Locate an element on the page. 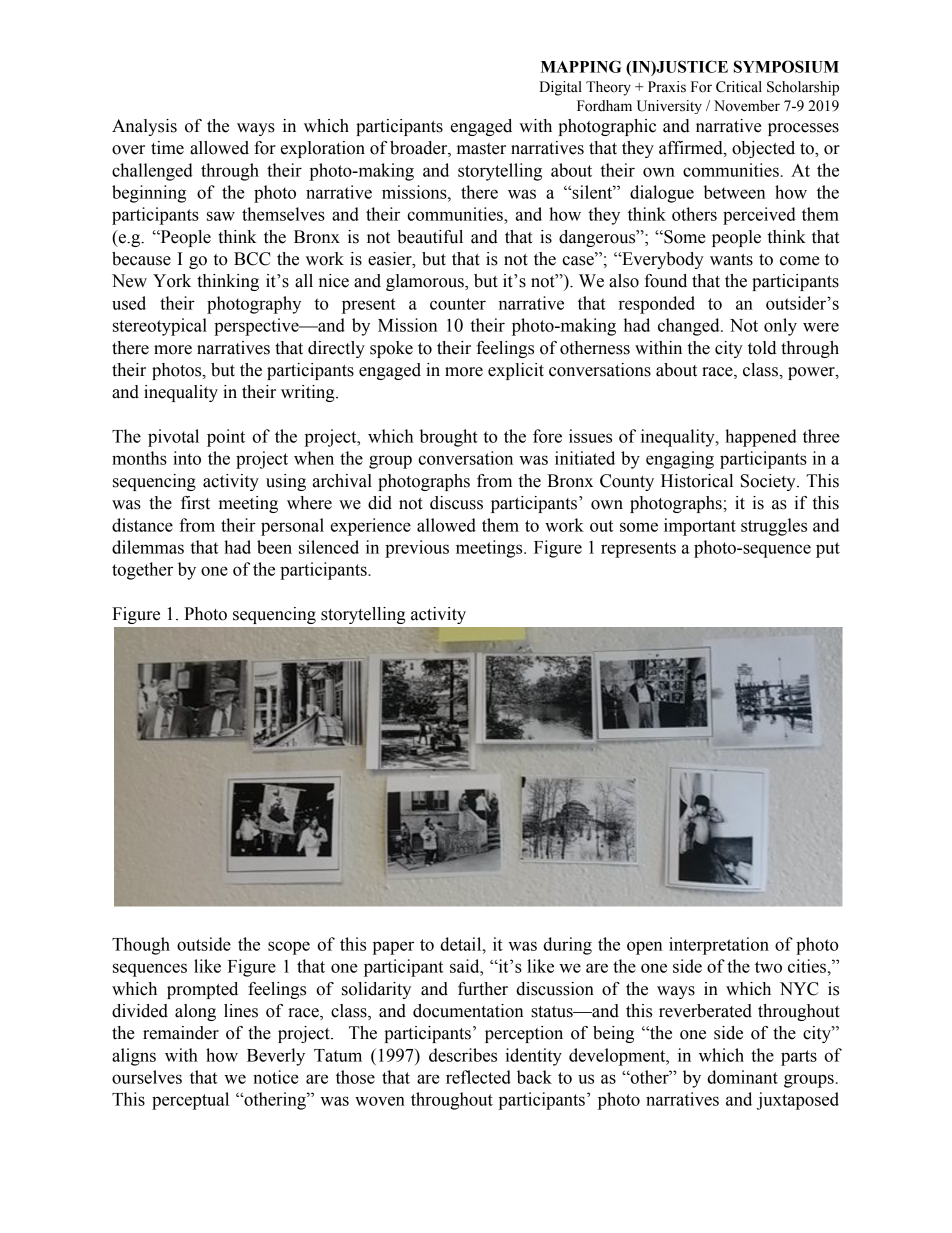 This image has width=952, height=1233. master is located at coordinates (481, 149).
